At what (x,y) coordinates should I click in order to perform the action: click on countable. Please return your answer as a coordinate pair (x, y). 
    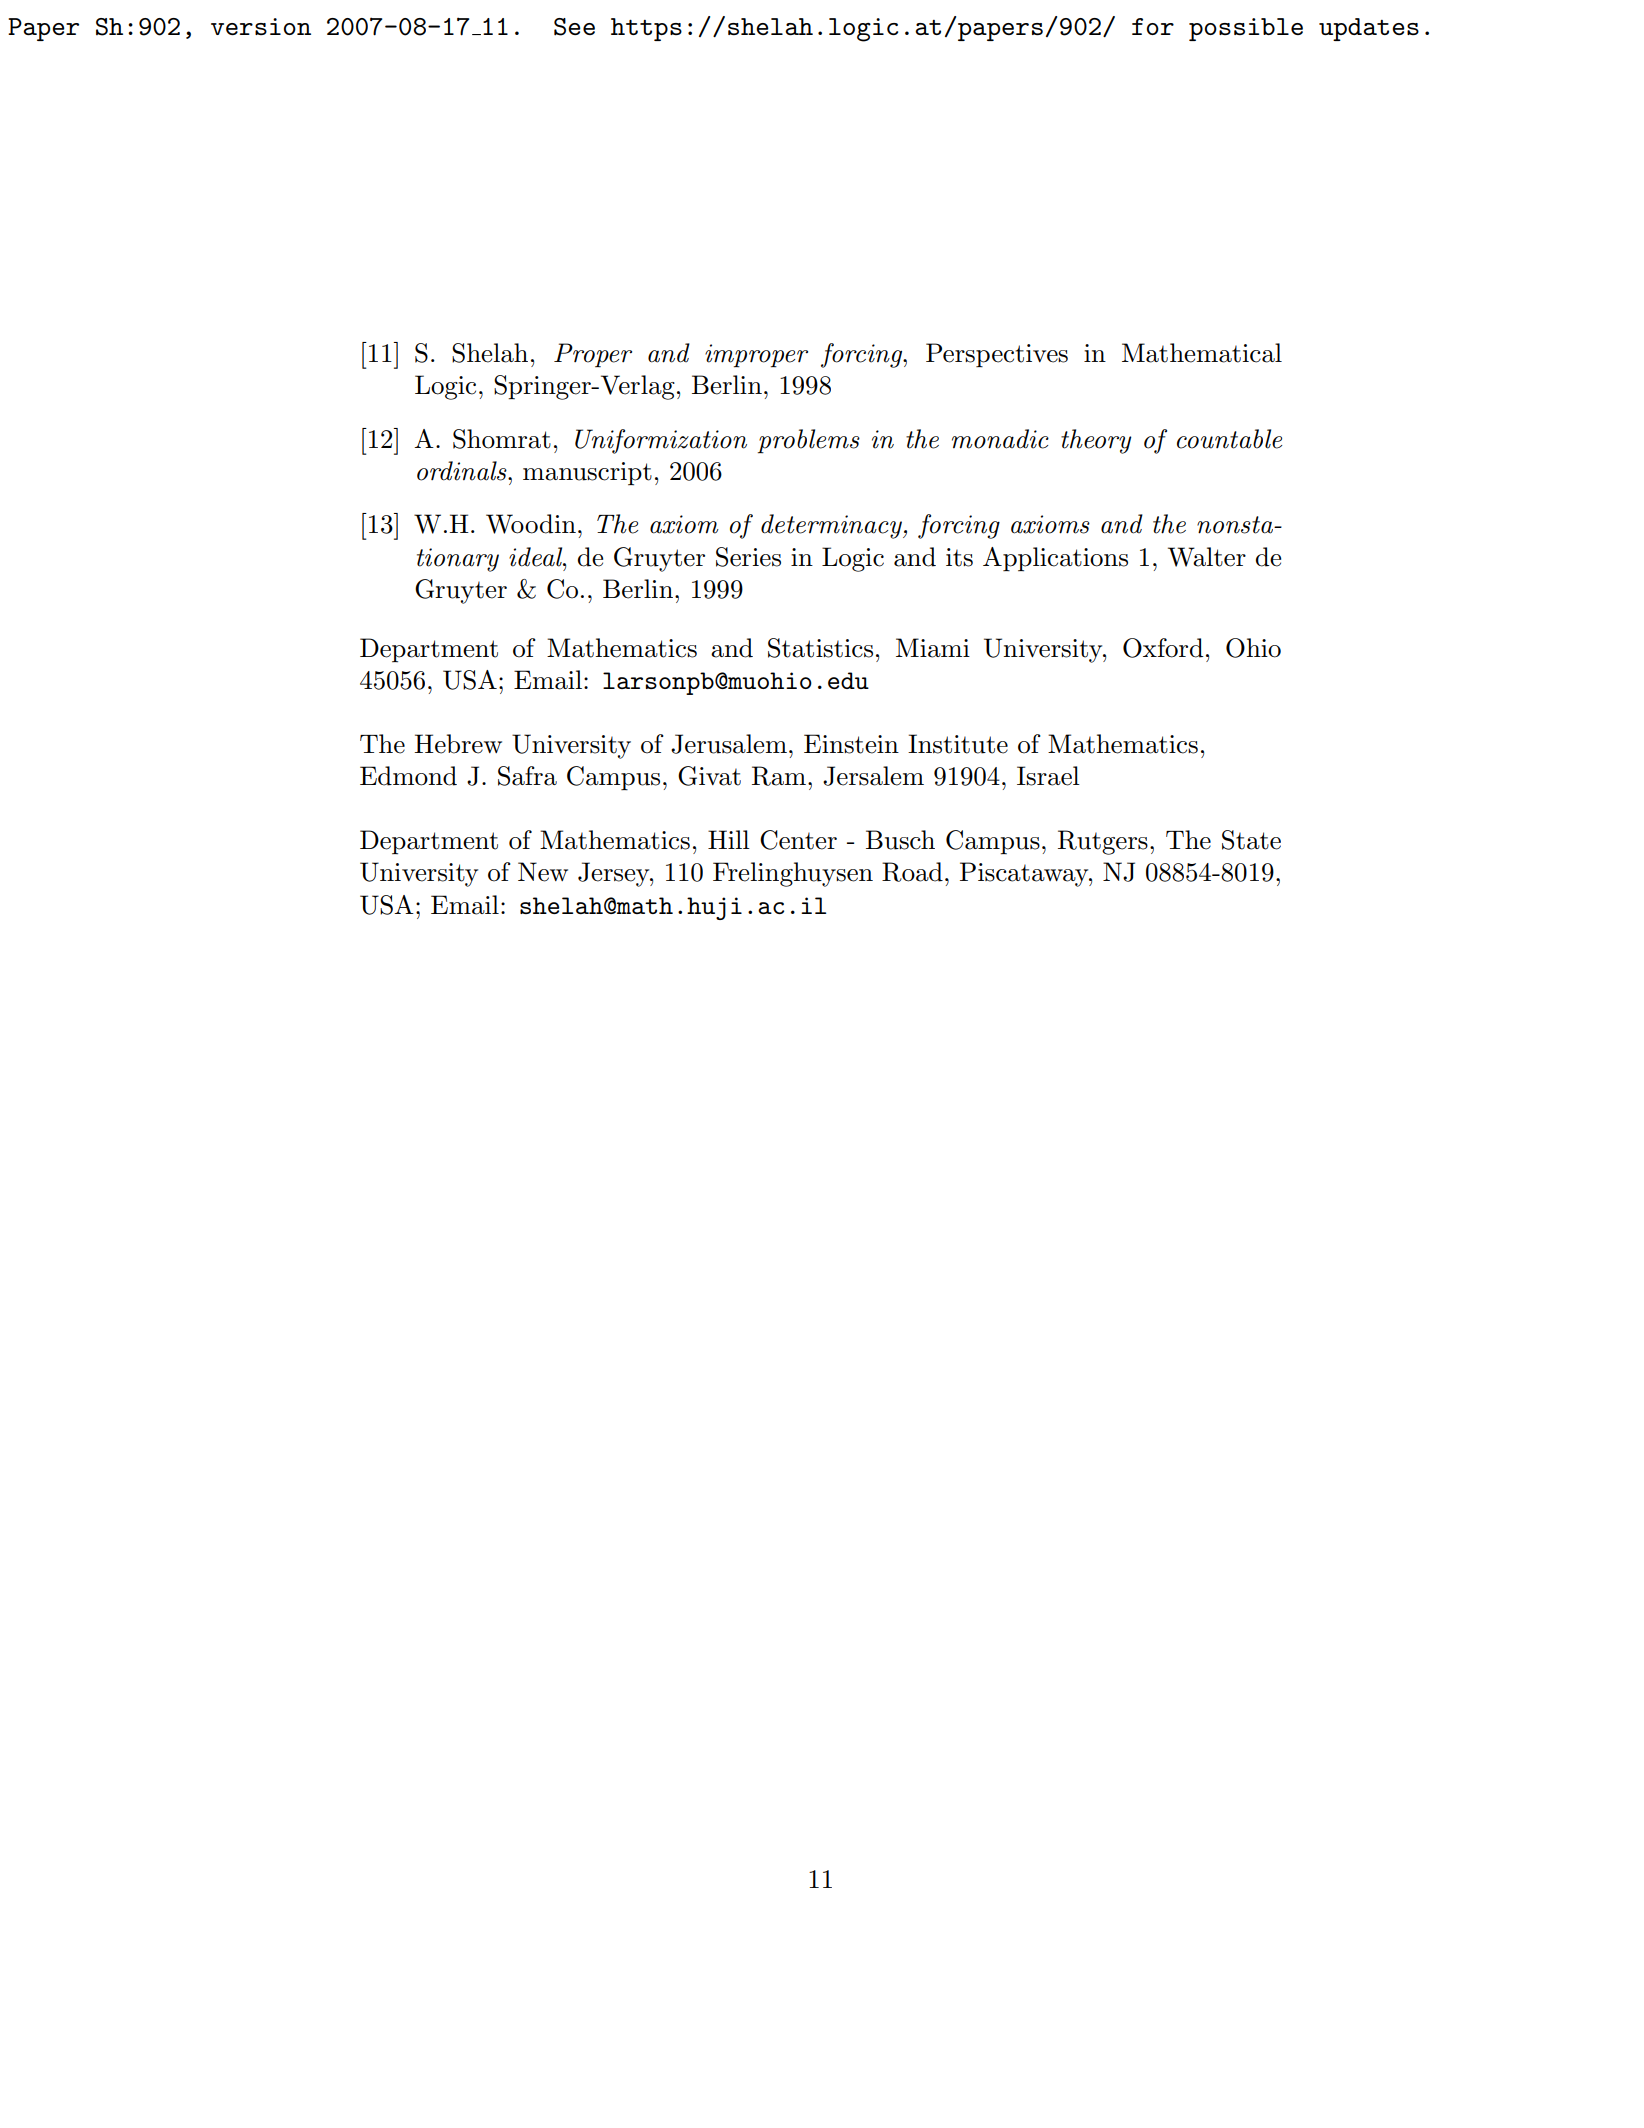
    Looking at the image, I should click on (1229, 439).
